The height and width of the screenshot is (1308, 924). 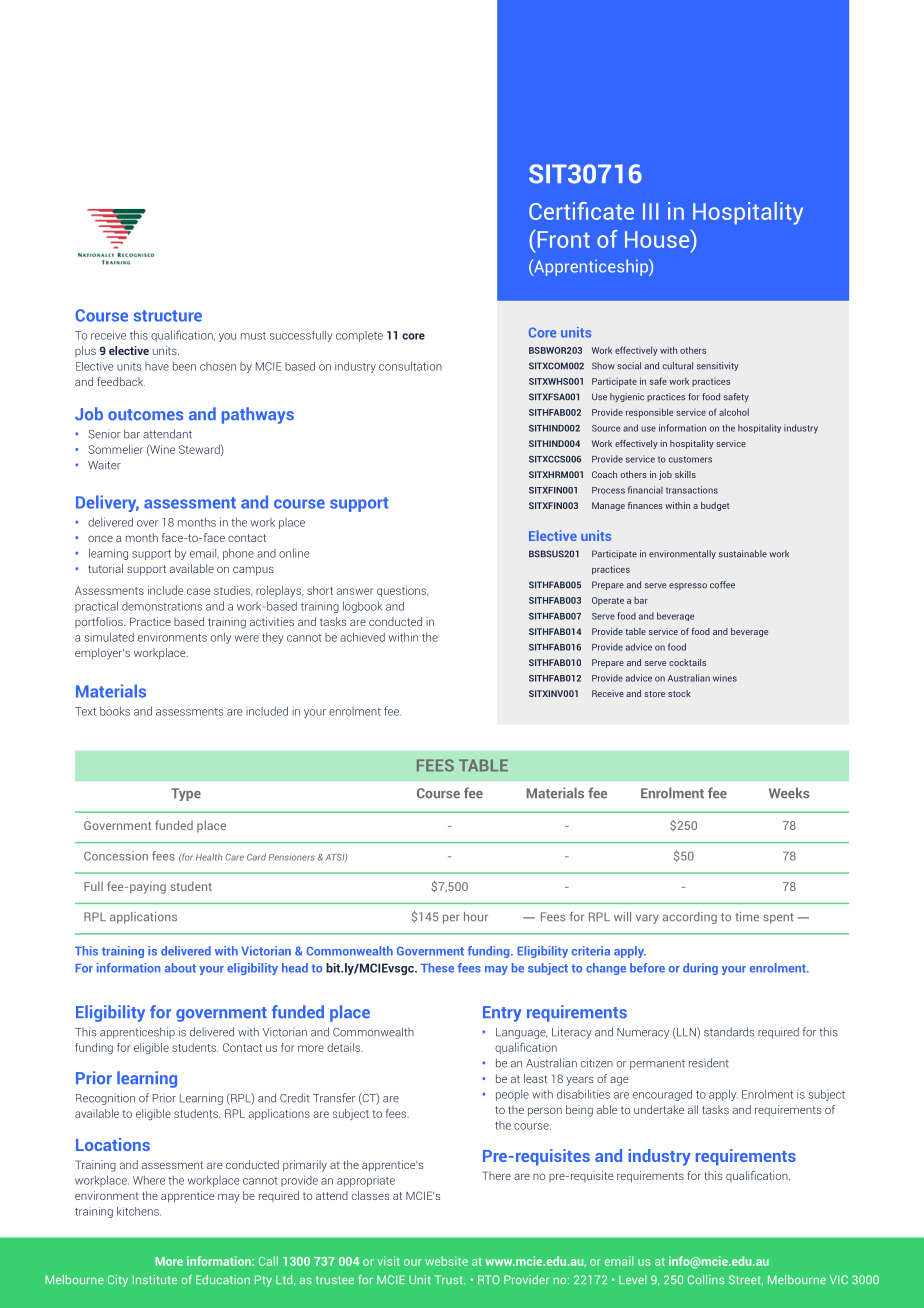 What do you see at coordinates (168, 316) in the screenshot?
I see `structure` at bounding box center [168, 316].
